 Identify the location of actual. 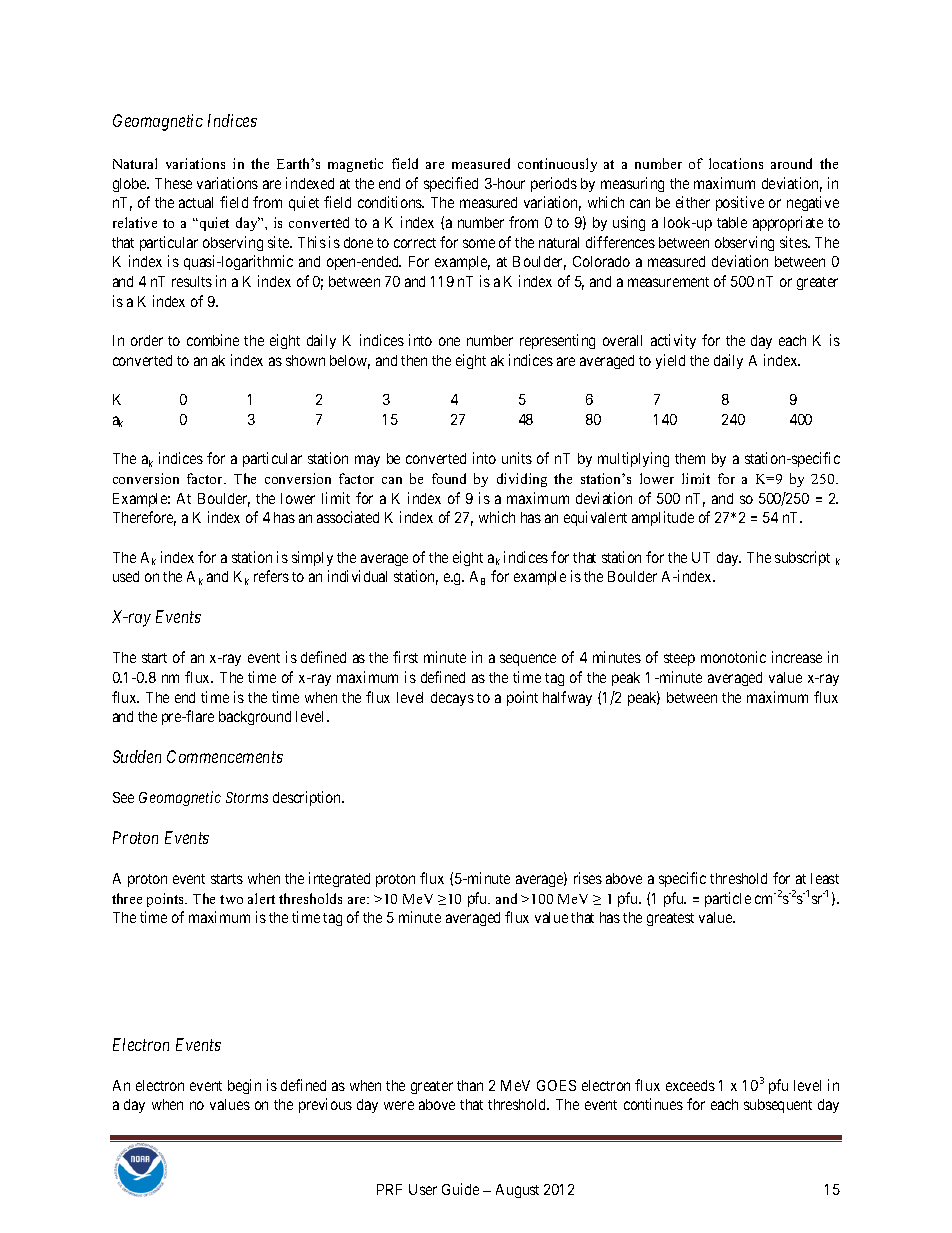
(196, 202).
